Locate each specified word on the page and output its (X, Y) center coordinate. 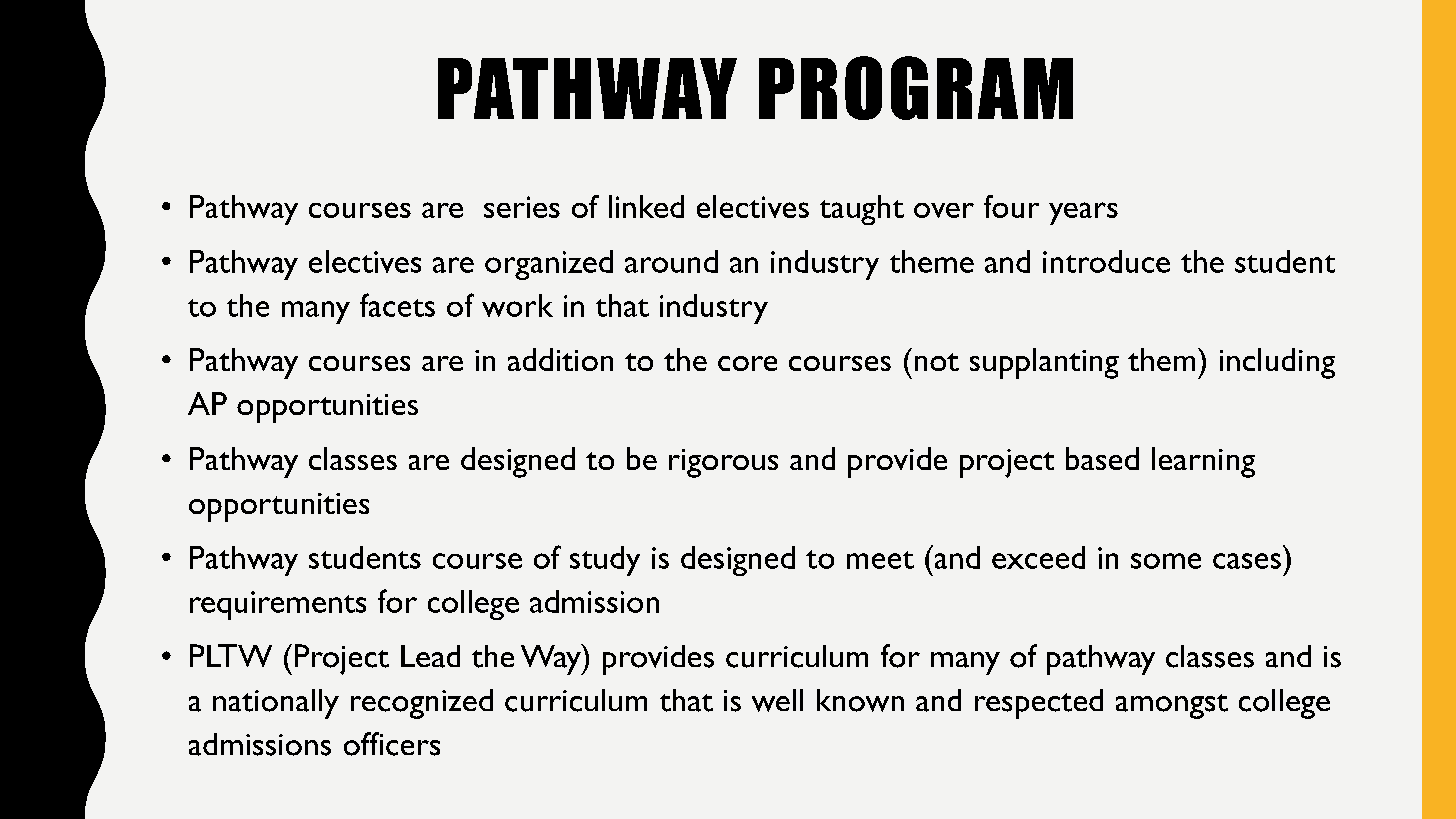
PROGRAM (916, 88)
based (1102, 458)
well (777, 700)
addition (560, 359)
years (1083, 213)
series (522, 207)
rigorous (723, 463)
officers (392, 744)
